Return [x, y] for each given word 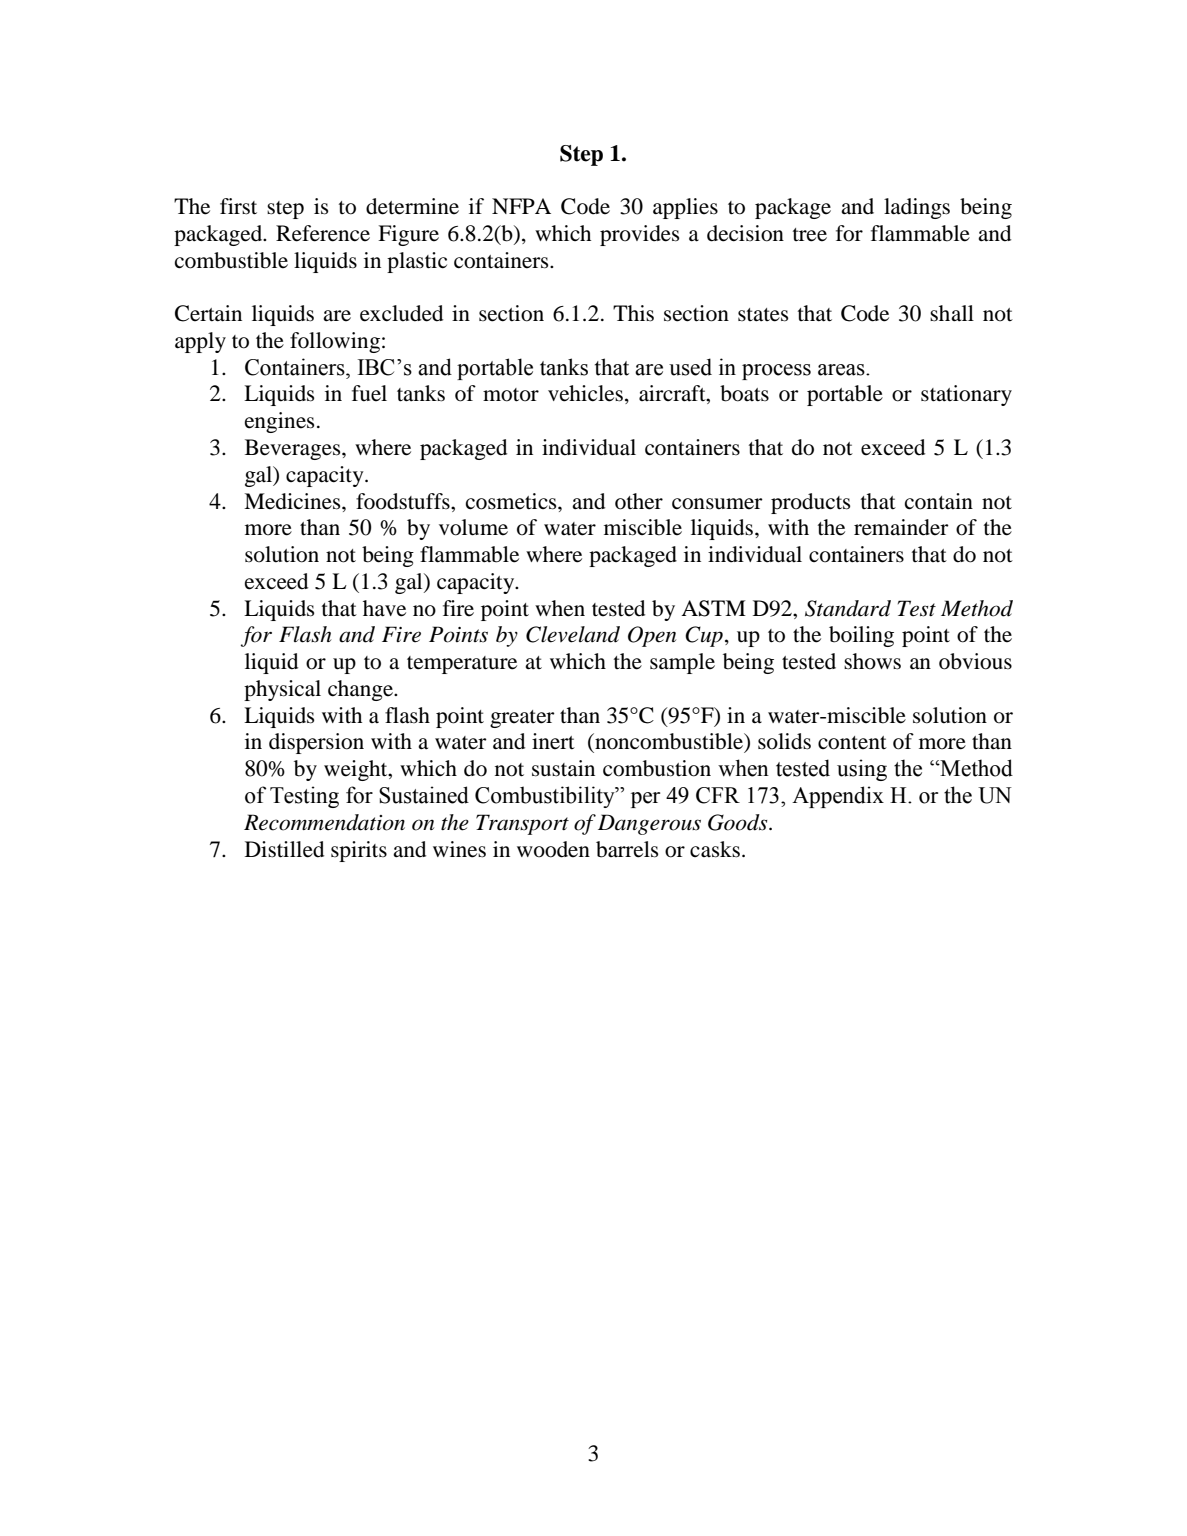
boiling [861, 636]
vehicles [585, 393]
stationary [966, 395]
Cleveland [573, 634]
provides [639, 235]
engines [279, 422]
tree [810, 235]
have [384, 608]
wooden [553, 849]
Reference [323, 233]
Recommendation [324, 822]
